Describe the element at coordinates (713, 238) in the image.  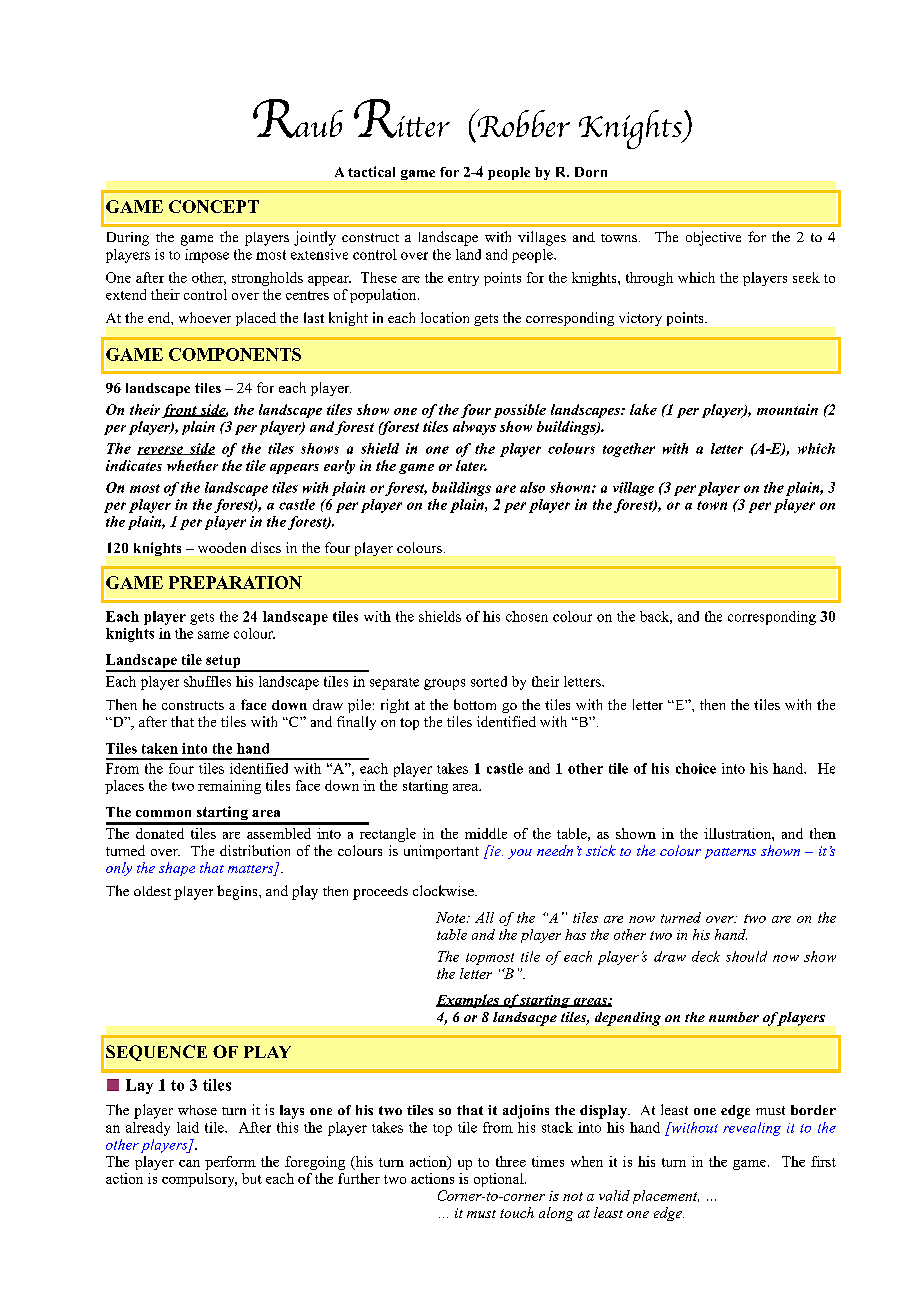
I see `objective` at that location.
